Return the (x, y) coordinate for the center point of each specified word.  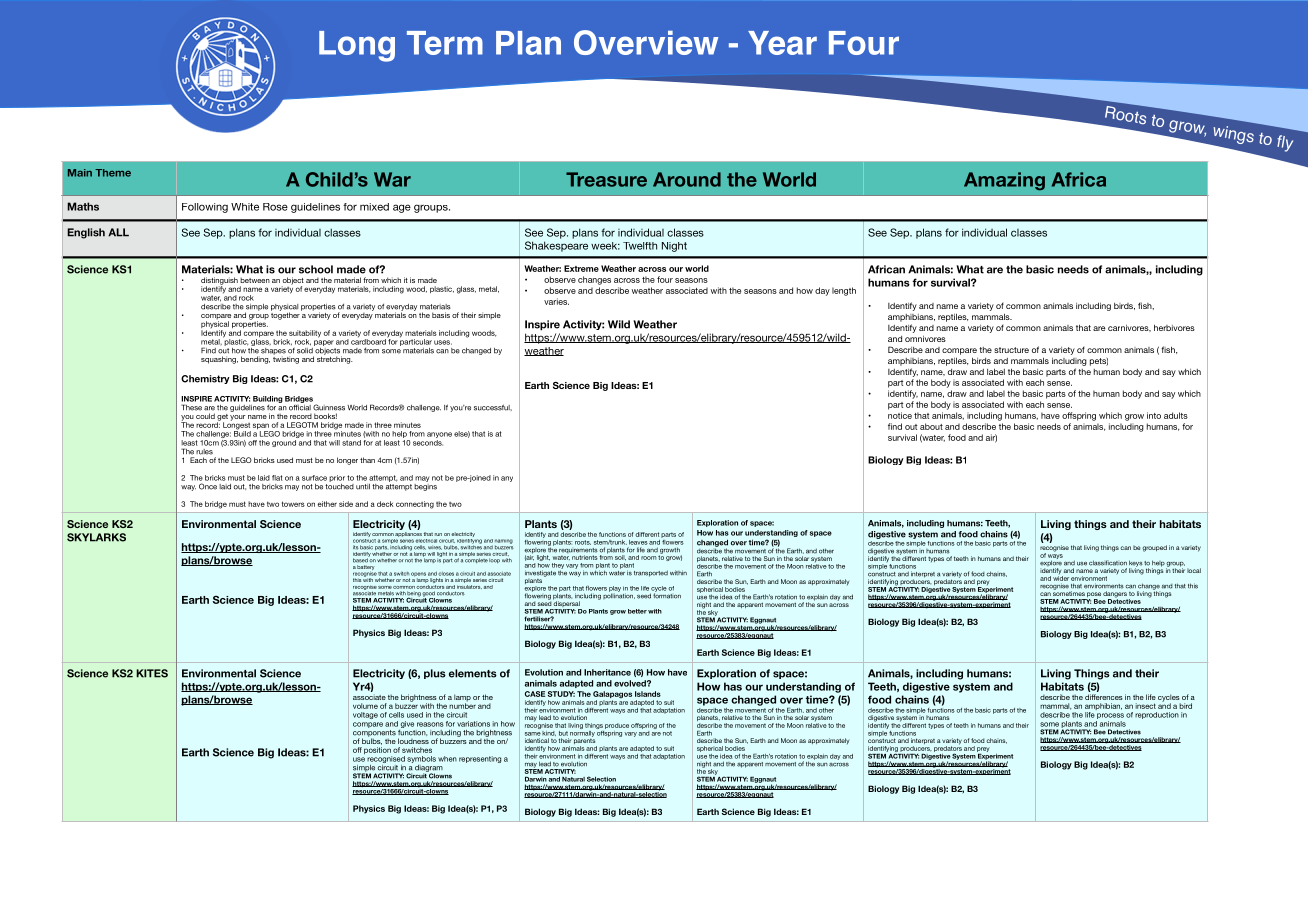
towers (293, 504)
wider (1061, 578)
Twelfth (640, 246)
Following (205, 208)
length (844, 291)
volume (365, 706)
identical (537, 740)
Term (445, 43)
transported (651, 573)
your (237, 418)
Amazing (1004, 181)
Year (782, 43)
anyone (439, 436)
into (1154, 415)
